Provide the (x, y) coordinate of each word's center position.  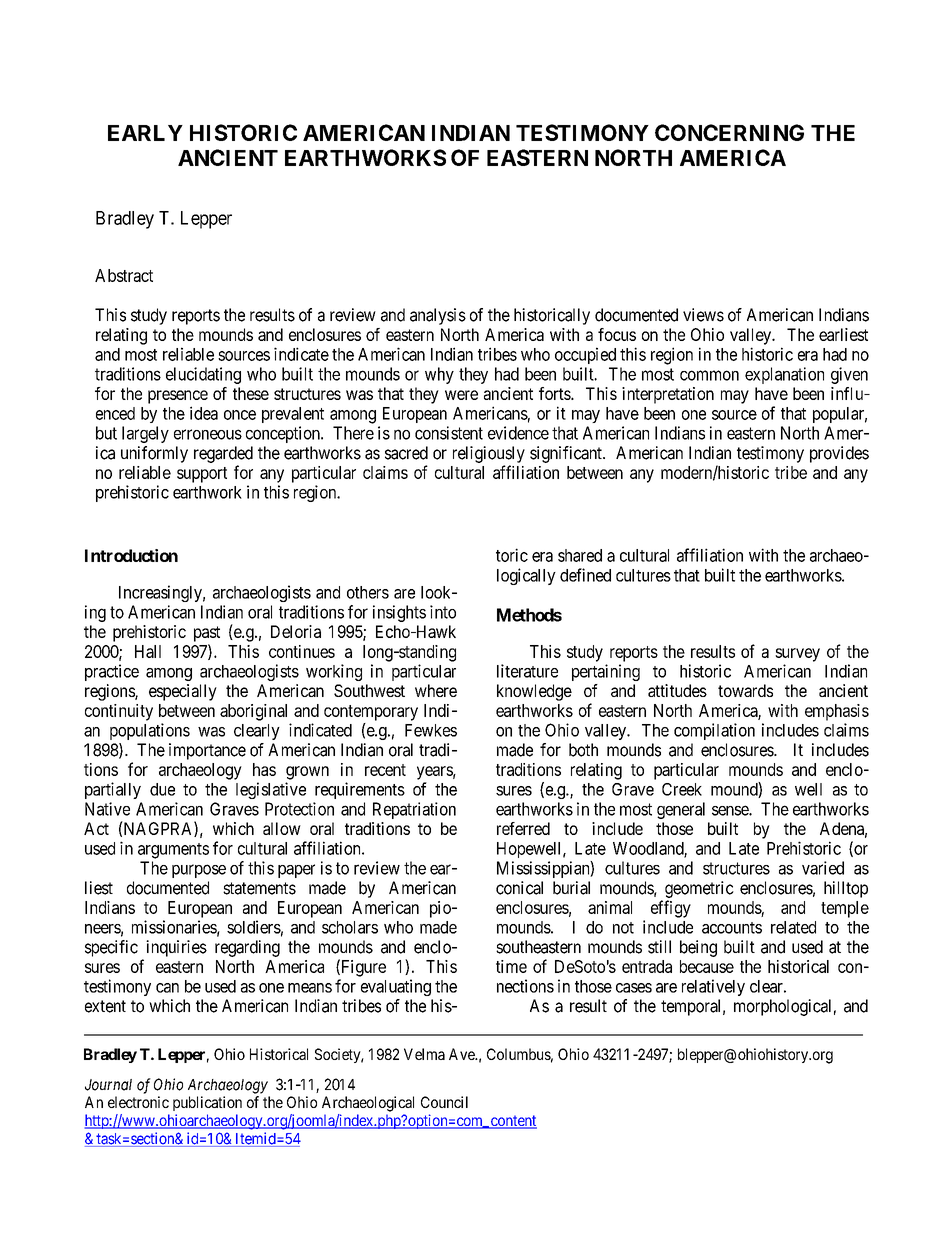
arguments (173, 851)
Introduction (131, 555)
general (681, 810)
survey (797, 655)
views (703, 315)
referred (523, 828)
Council (444, 1102)
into (443, 612)
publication (207, 1103)
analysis (438, 316)
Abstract (124, 275)
